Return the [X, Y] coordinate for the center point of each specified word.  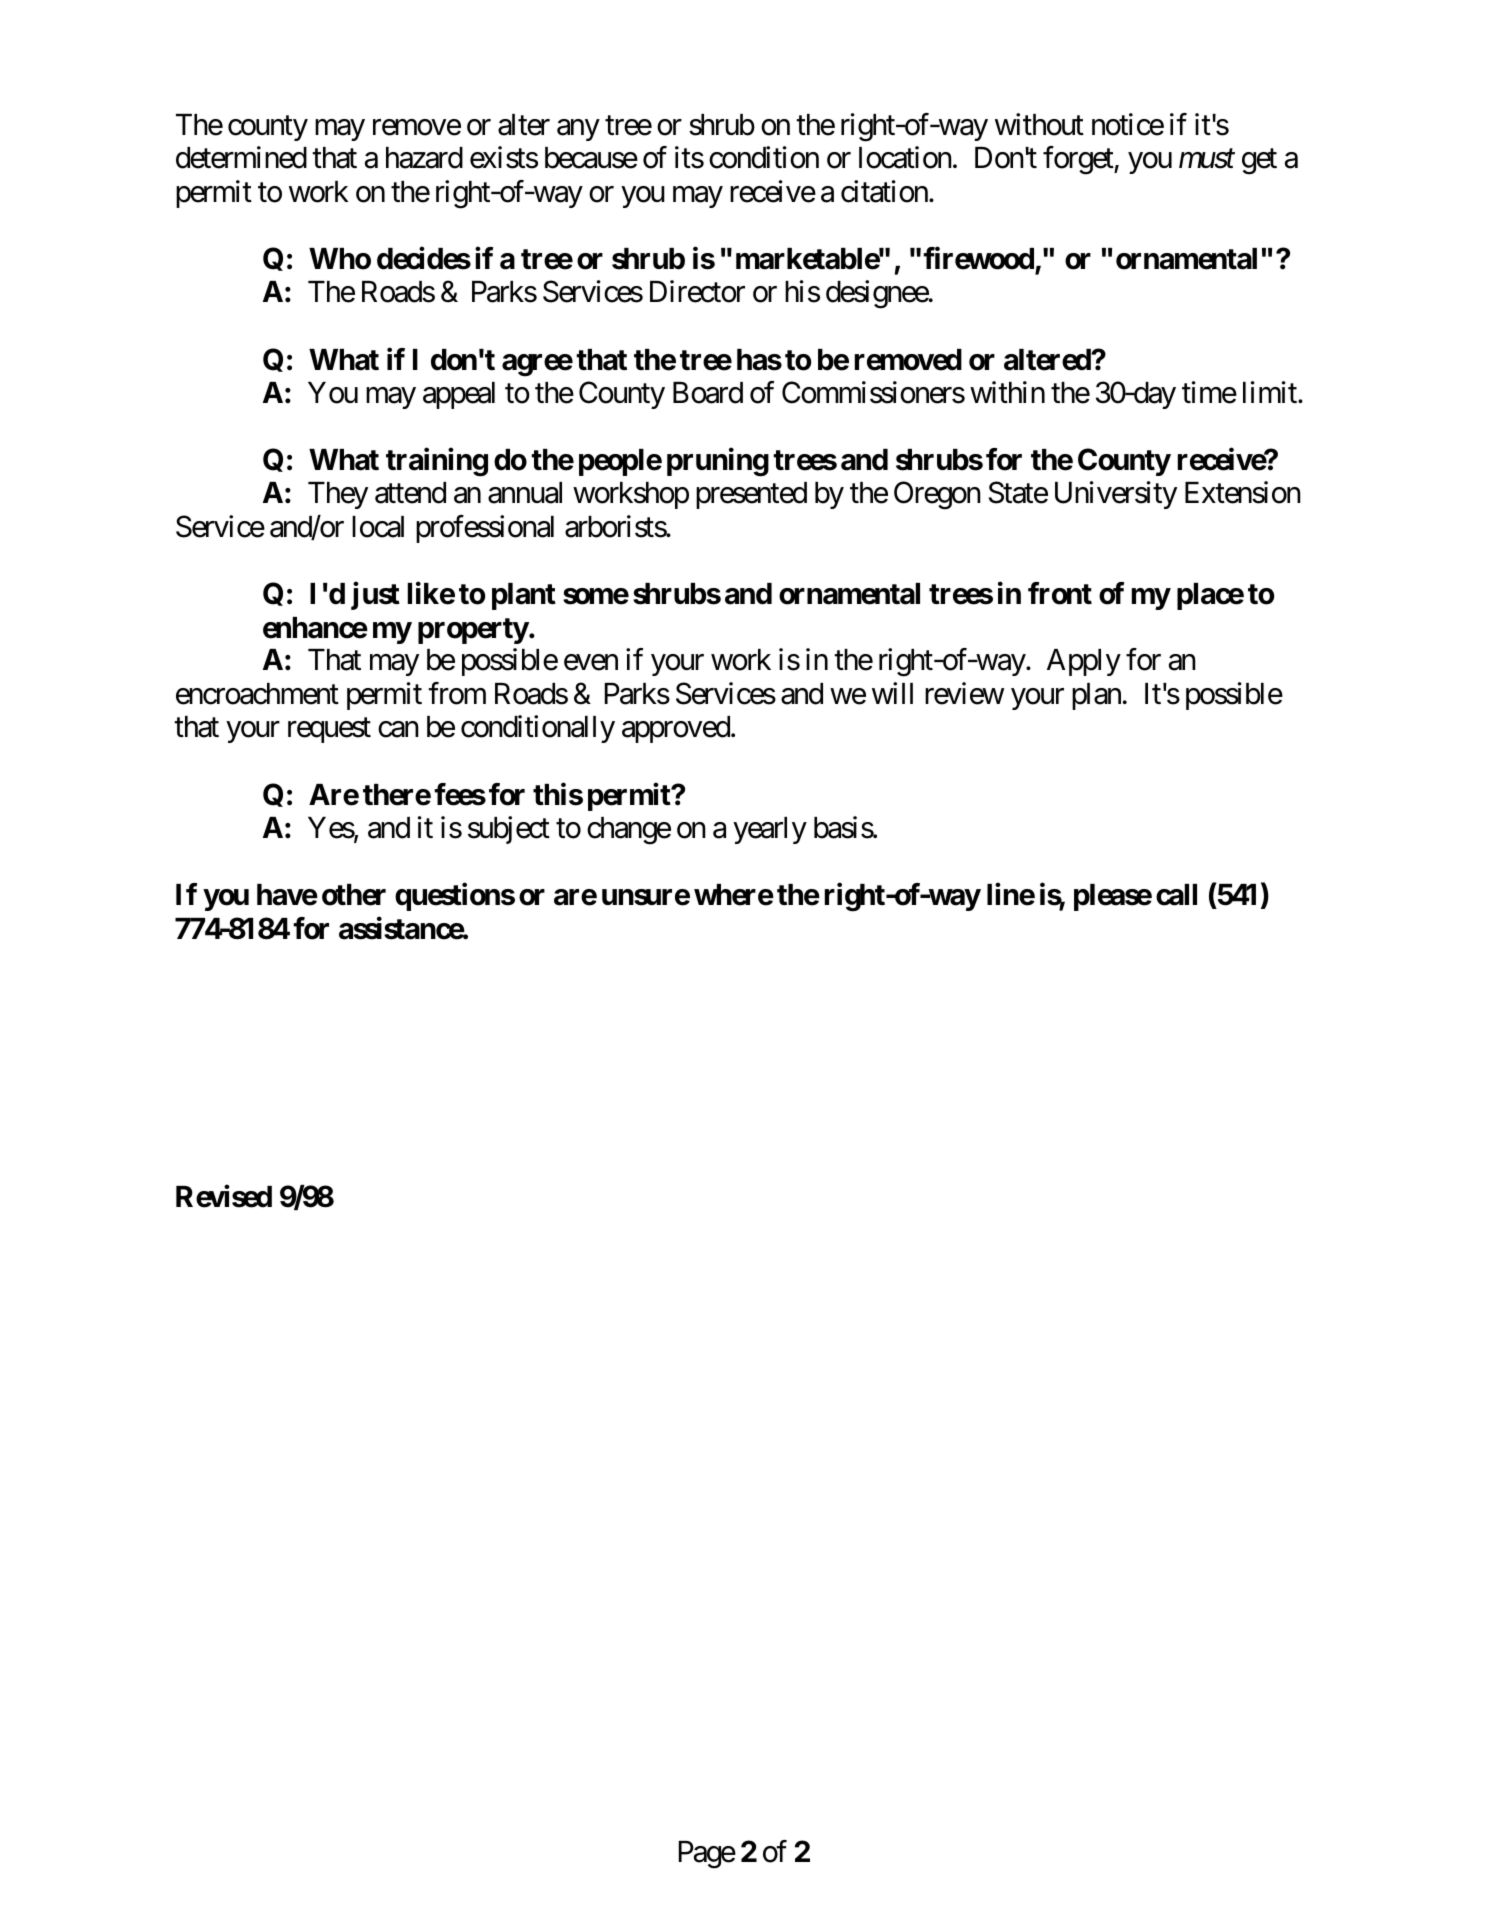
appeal [459, 395]
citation [884, 191]
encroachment [257, 694]
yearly [770, 830]
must [1207, 159]
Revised [224, 1196]
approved [676, 729]
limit [1271, 392]
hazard [424, 158]
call [1176, 895]
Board [708, 393]
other [354, 895]
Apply [1084, 662]
